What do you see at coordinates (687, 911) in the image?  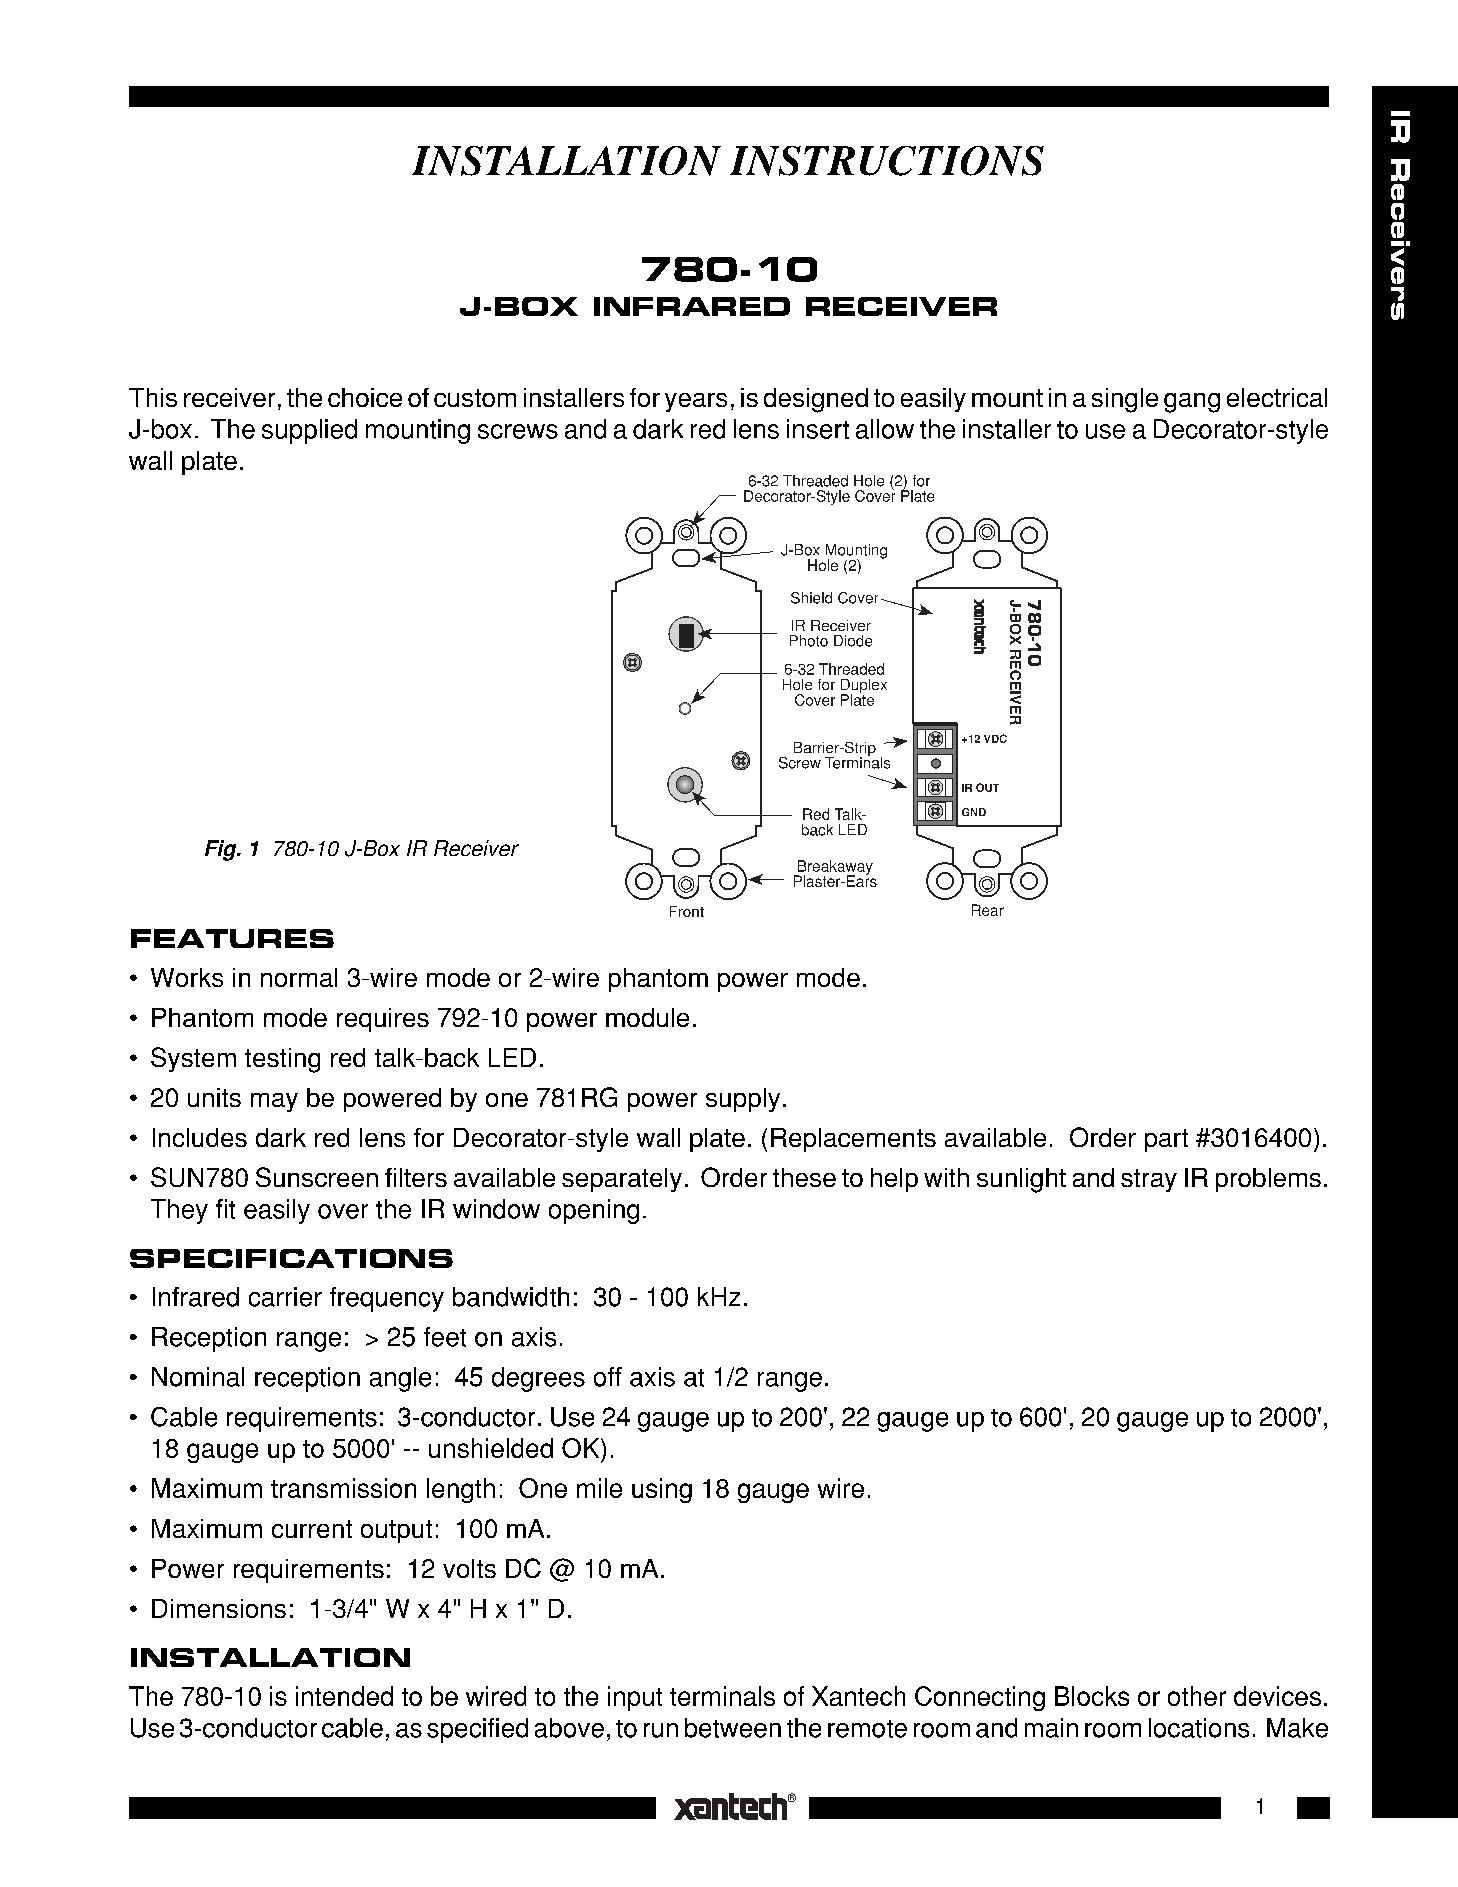 I see `Front` at bounding box center [687, 911].
